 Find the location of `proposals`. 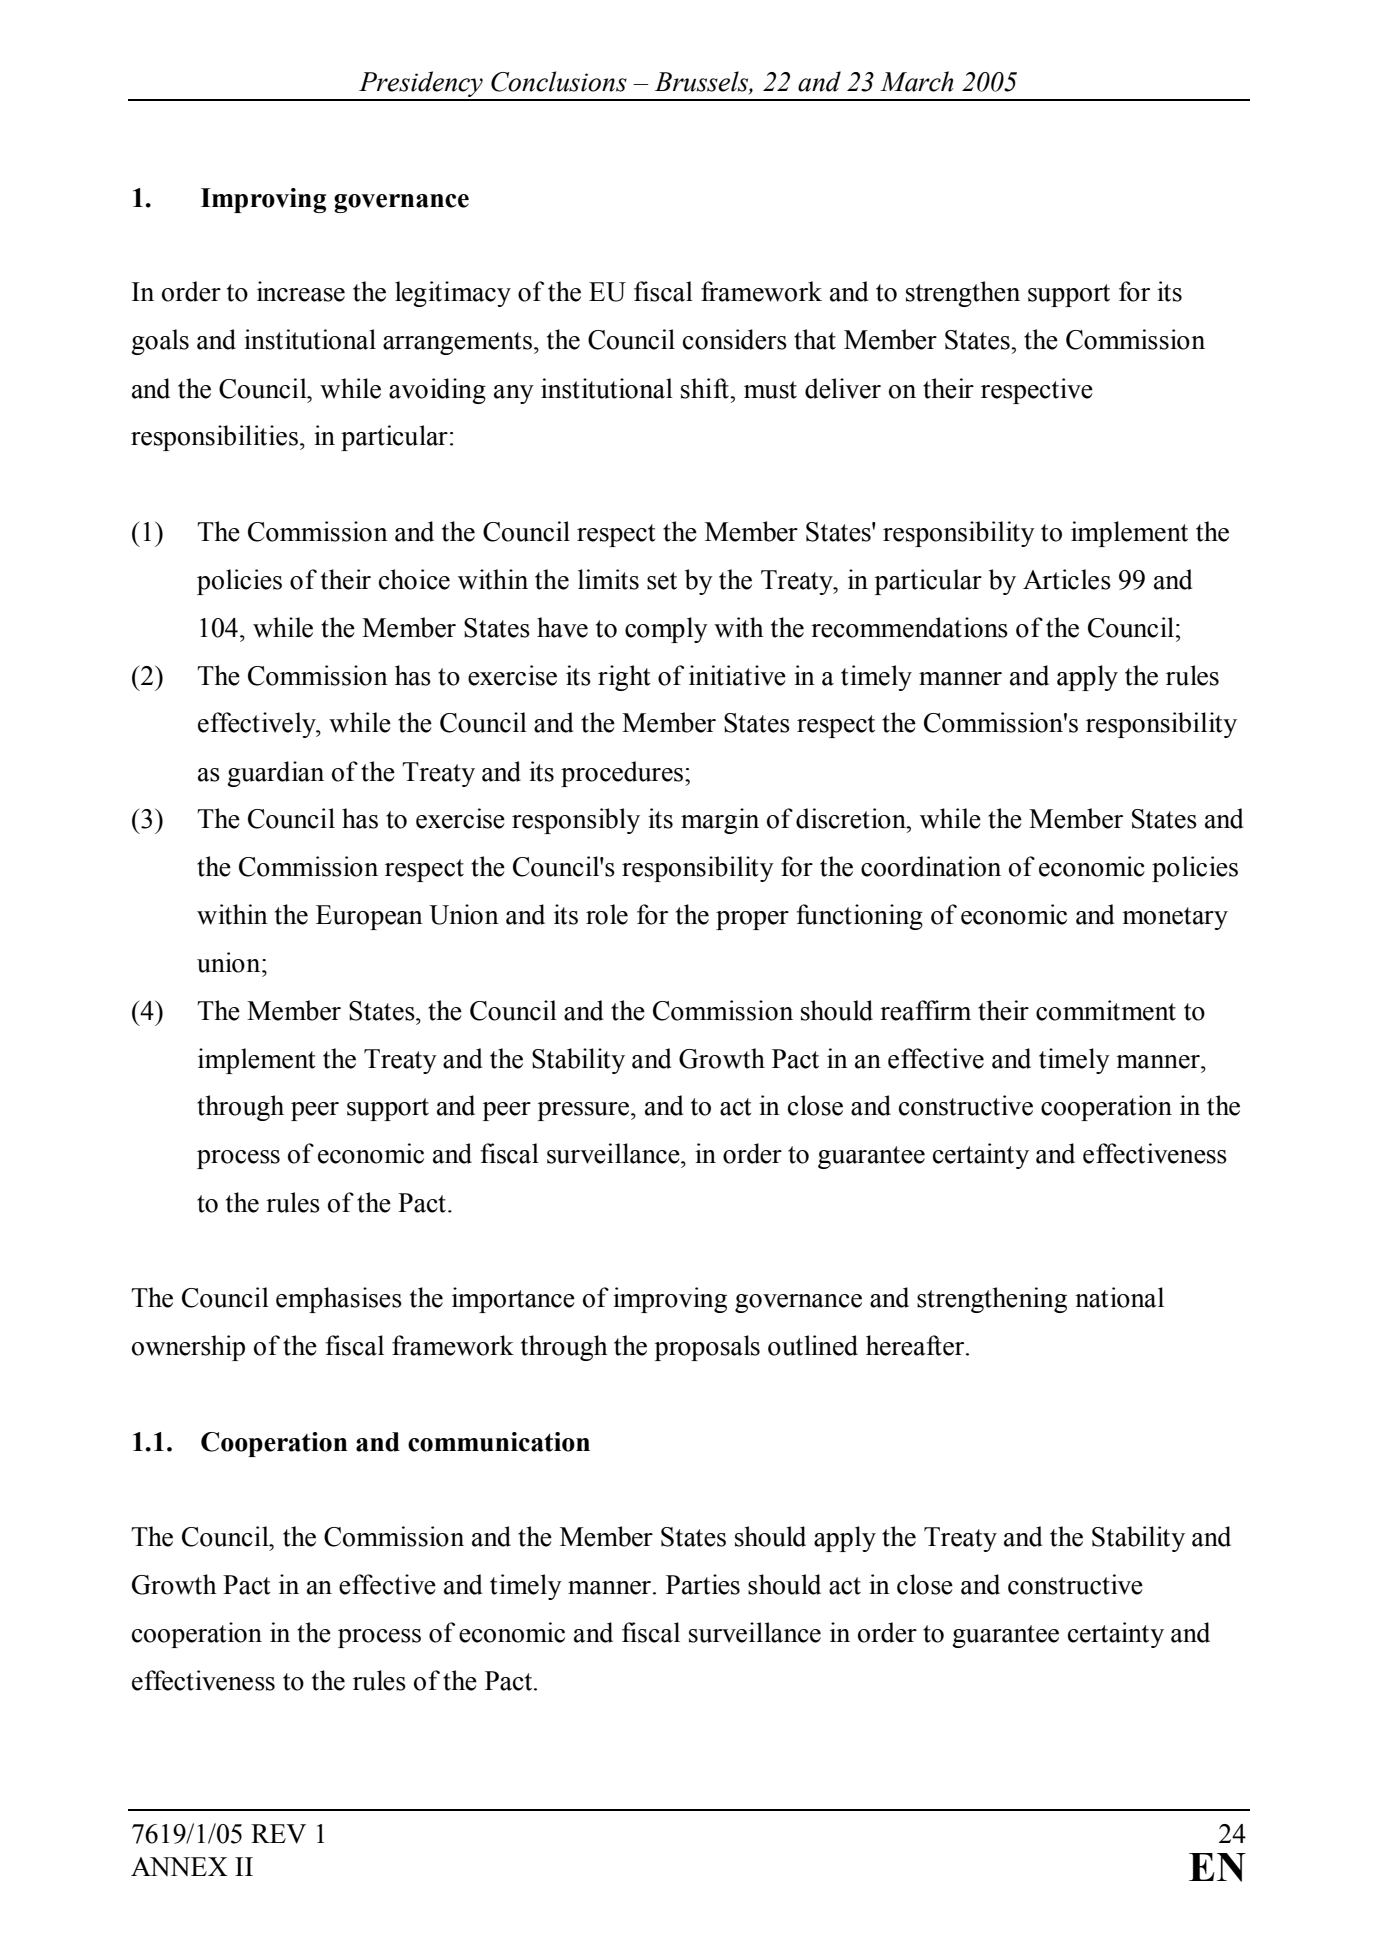

proposals is located at coordinates (707, 1348).
